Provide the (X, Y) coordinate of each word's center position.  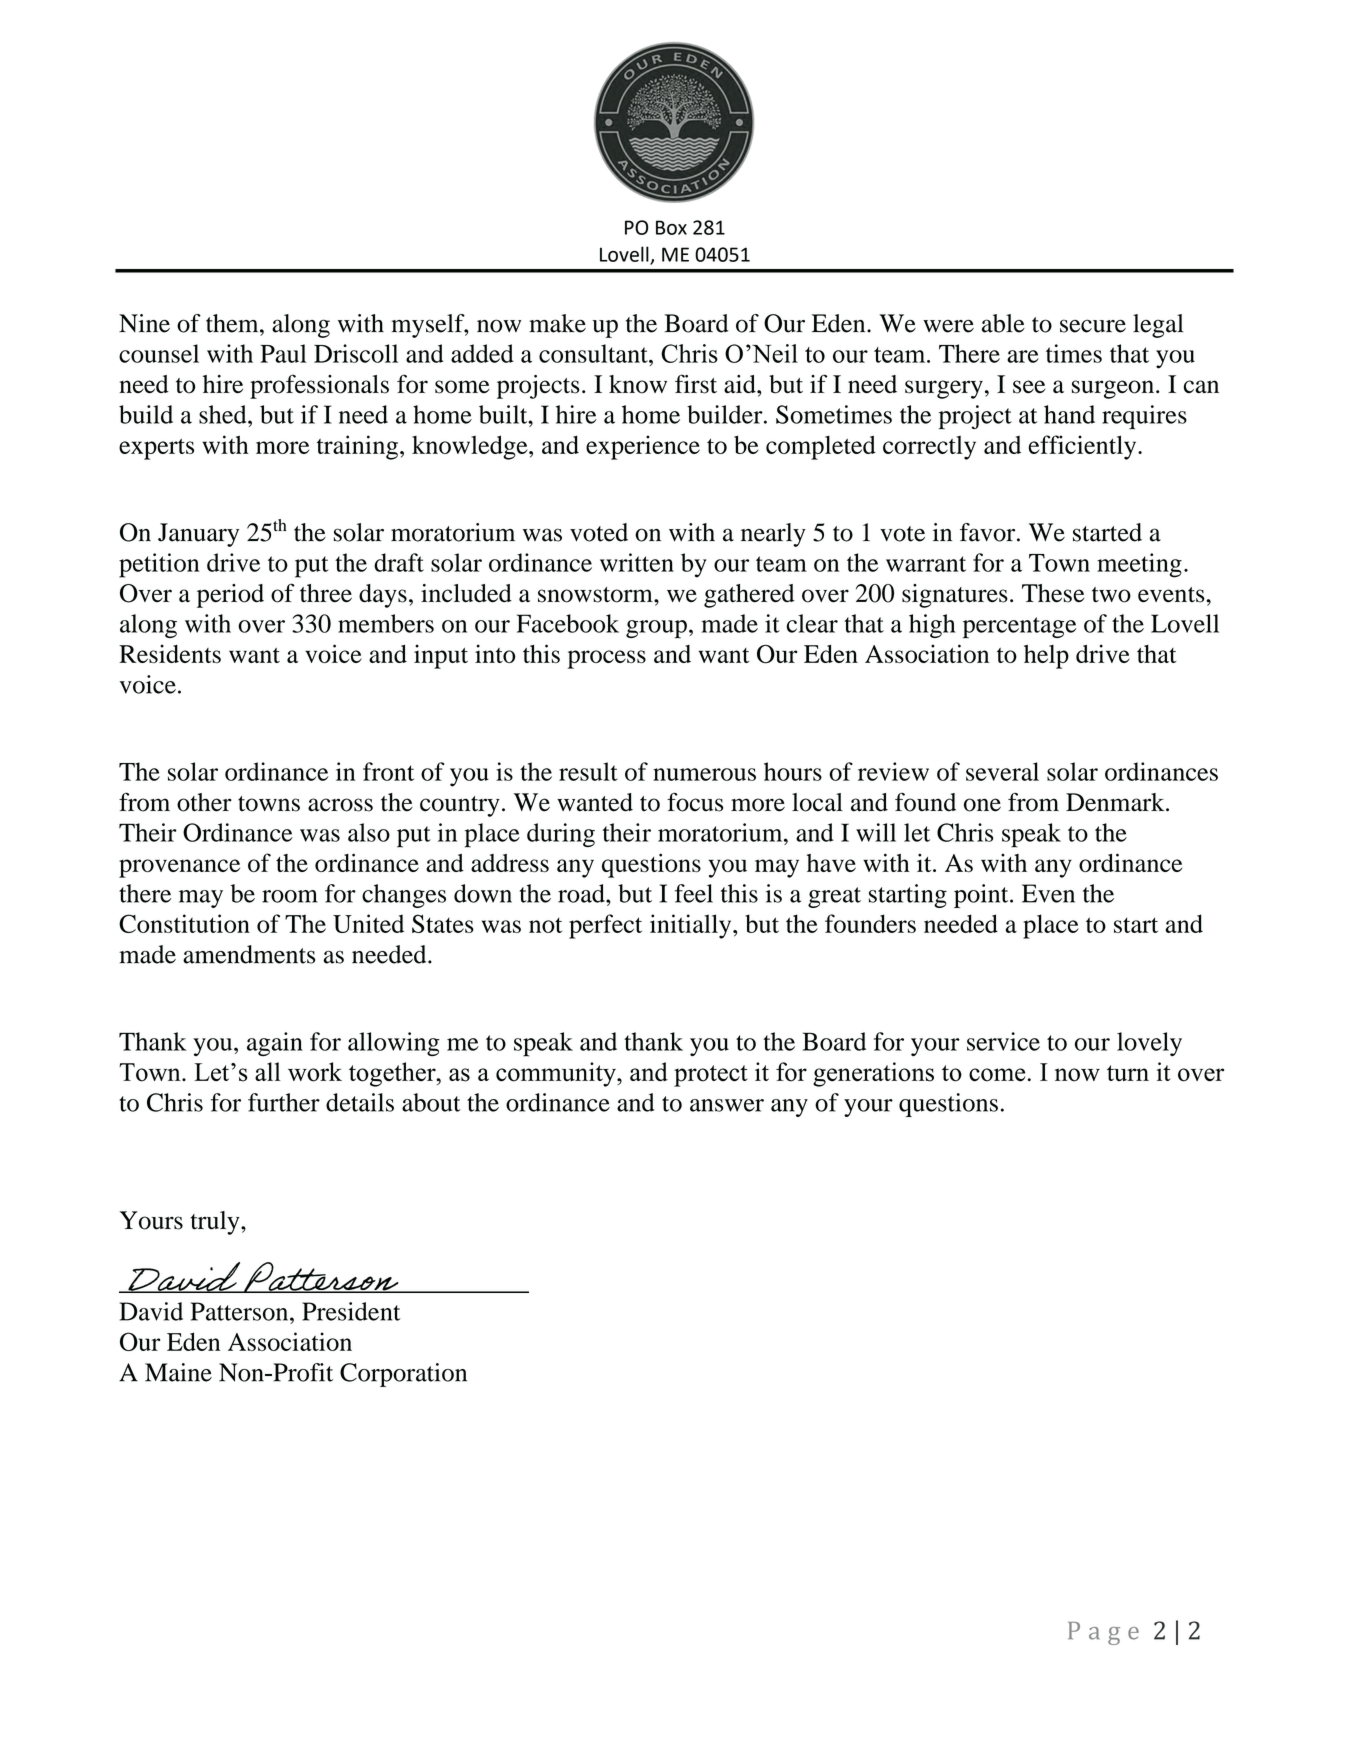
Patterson (241, 1311)
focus (695, 802)
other (204, 802)
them (233, 323)
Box (671, 227)
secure (1093, 326)
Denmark (1116, 802)
